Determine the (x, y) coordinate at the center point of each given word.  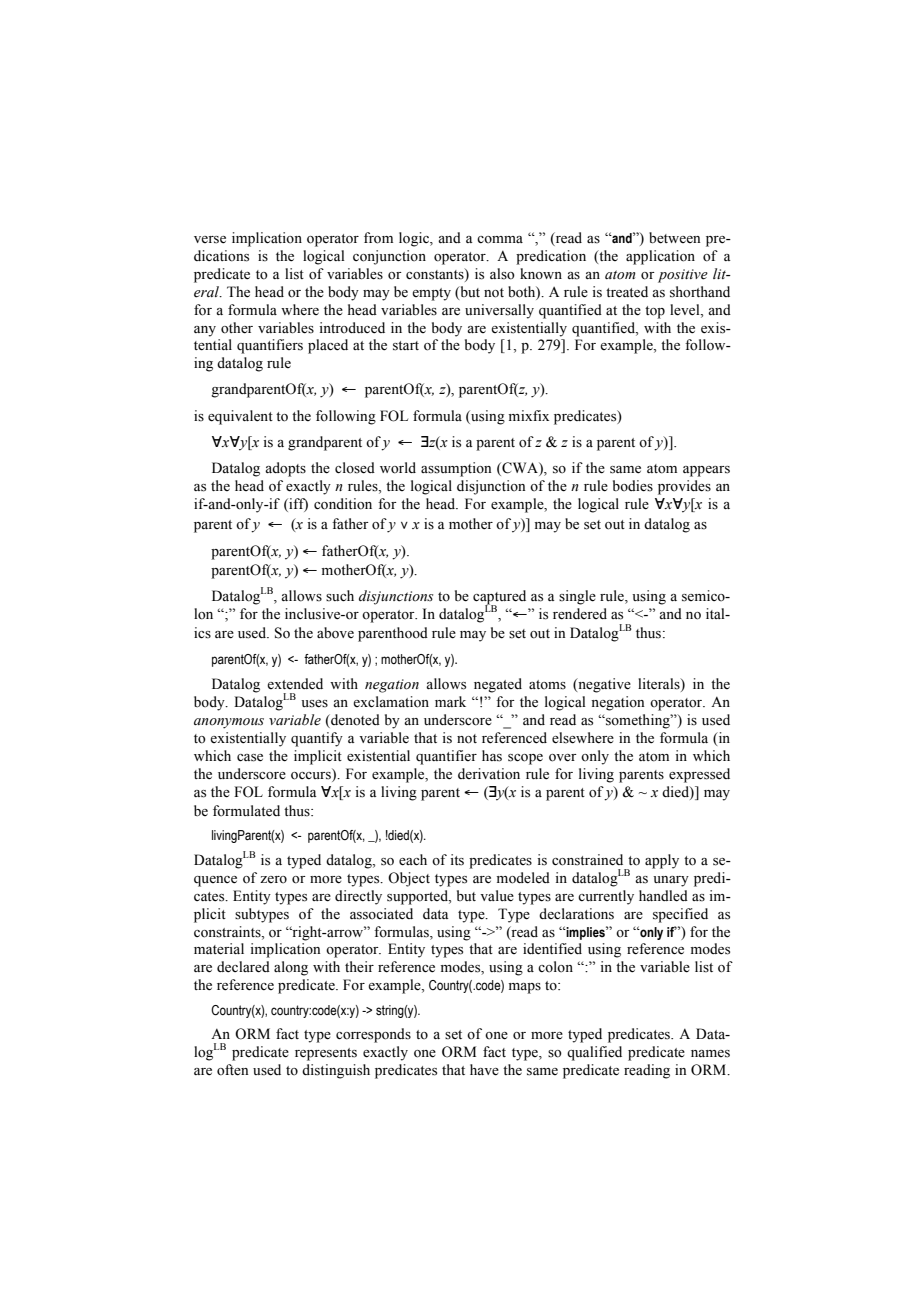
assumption (456, 469)
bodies (633, 486)
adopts (285, 469)
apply (662, 861)
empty (431, 294)
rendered (580, 614)
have (484, 1070)
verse (210, 240)
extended (295, 684)
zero (273, 879)
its (457, 860)
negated (498, 685)
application (660, 257)
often (233, 1070)
